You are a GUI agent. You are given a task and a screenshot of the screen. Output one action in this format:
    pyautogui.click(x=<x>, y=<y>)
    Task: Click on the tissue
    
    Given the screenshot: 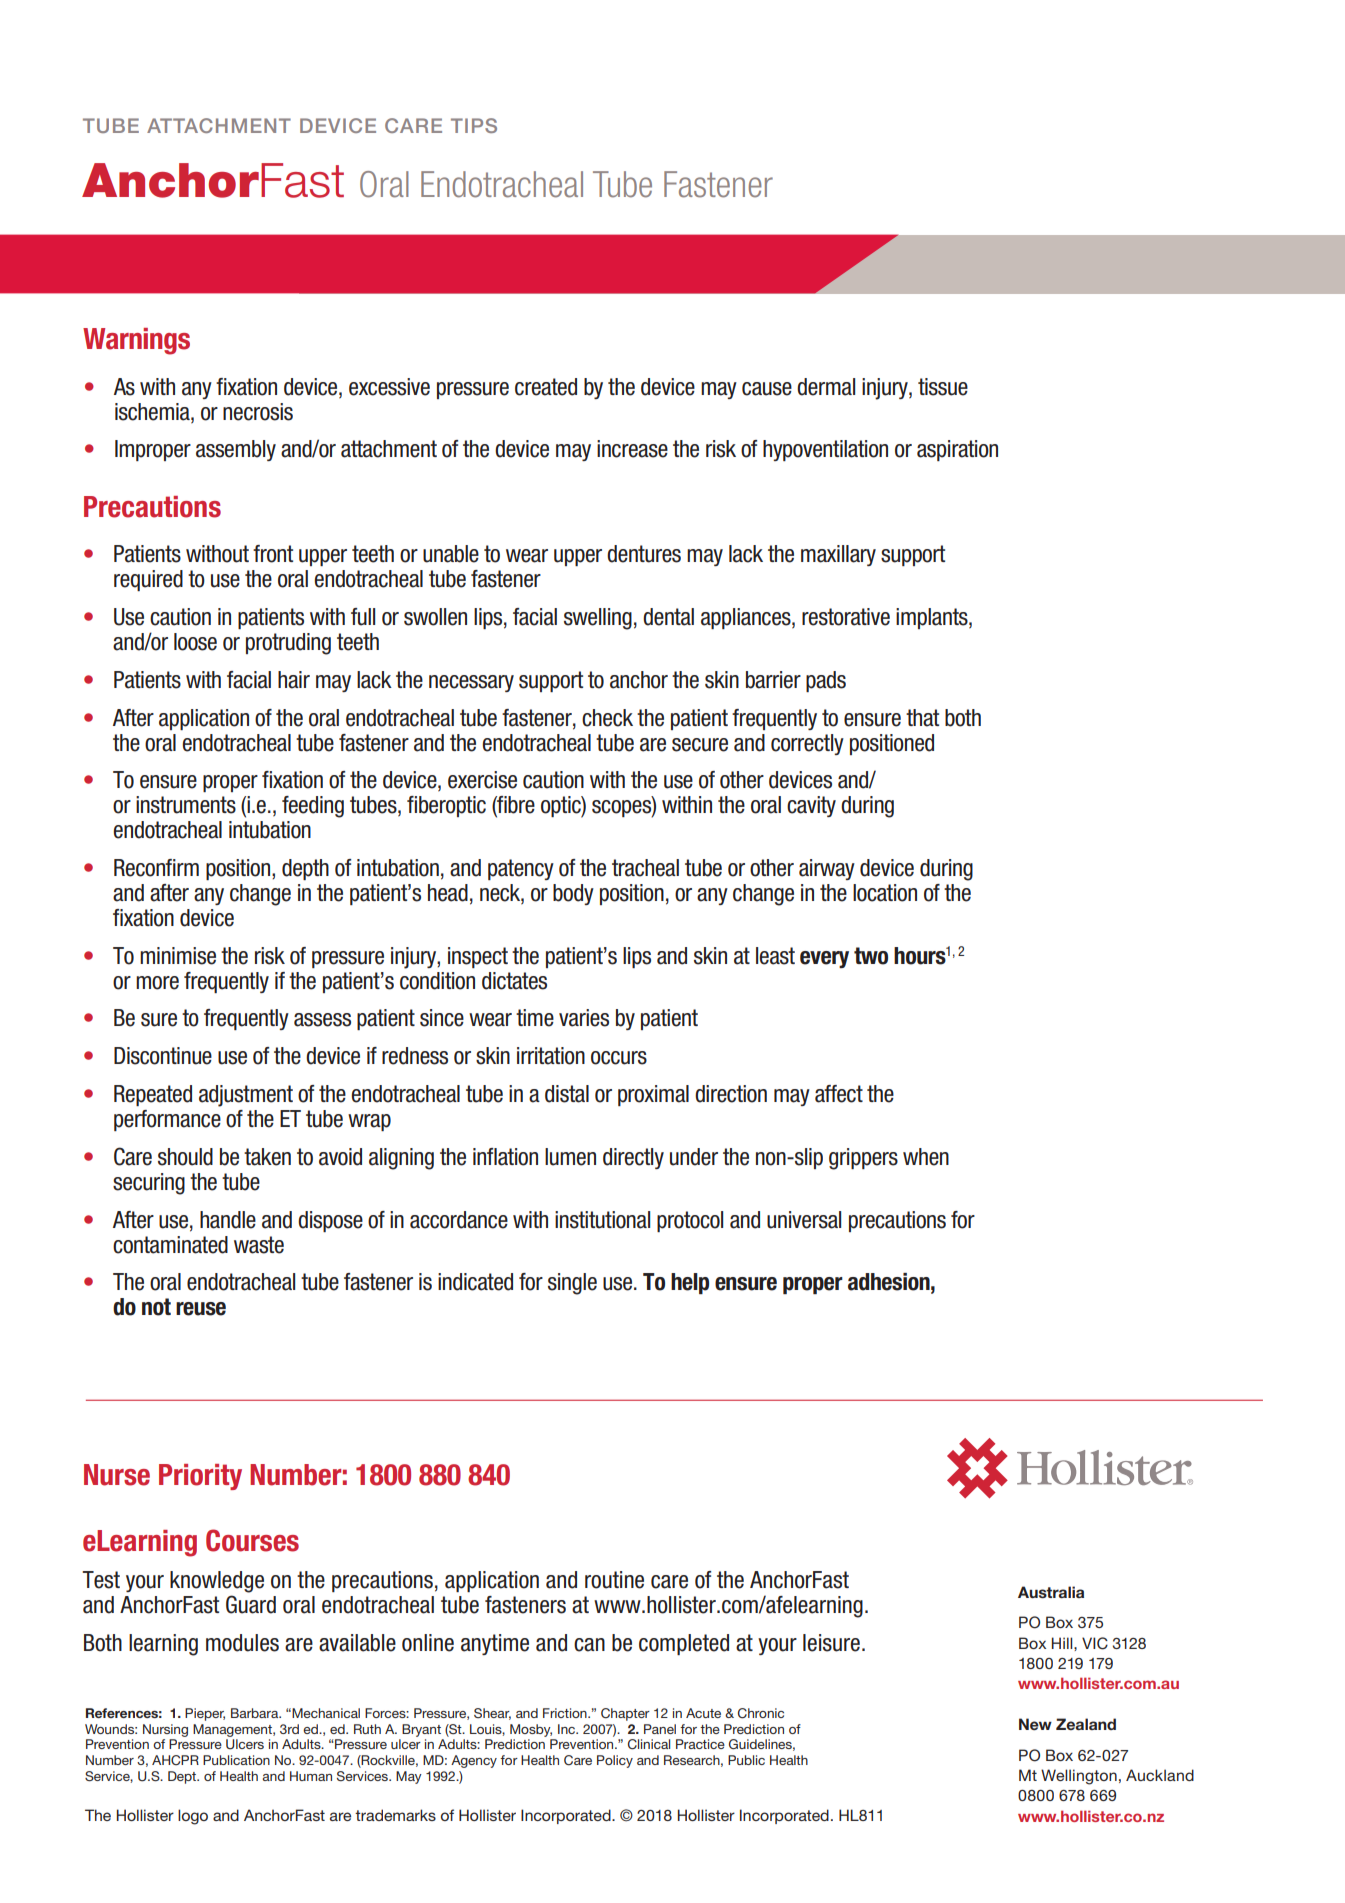 What is the action you would take?
    pyautogui.click(x=943, y=387)
